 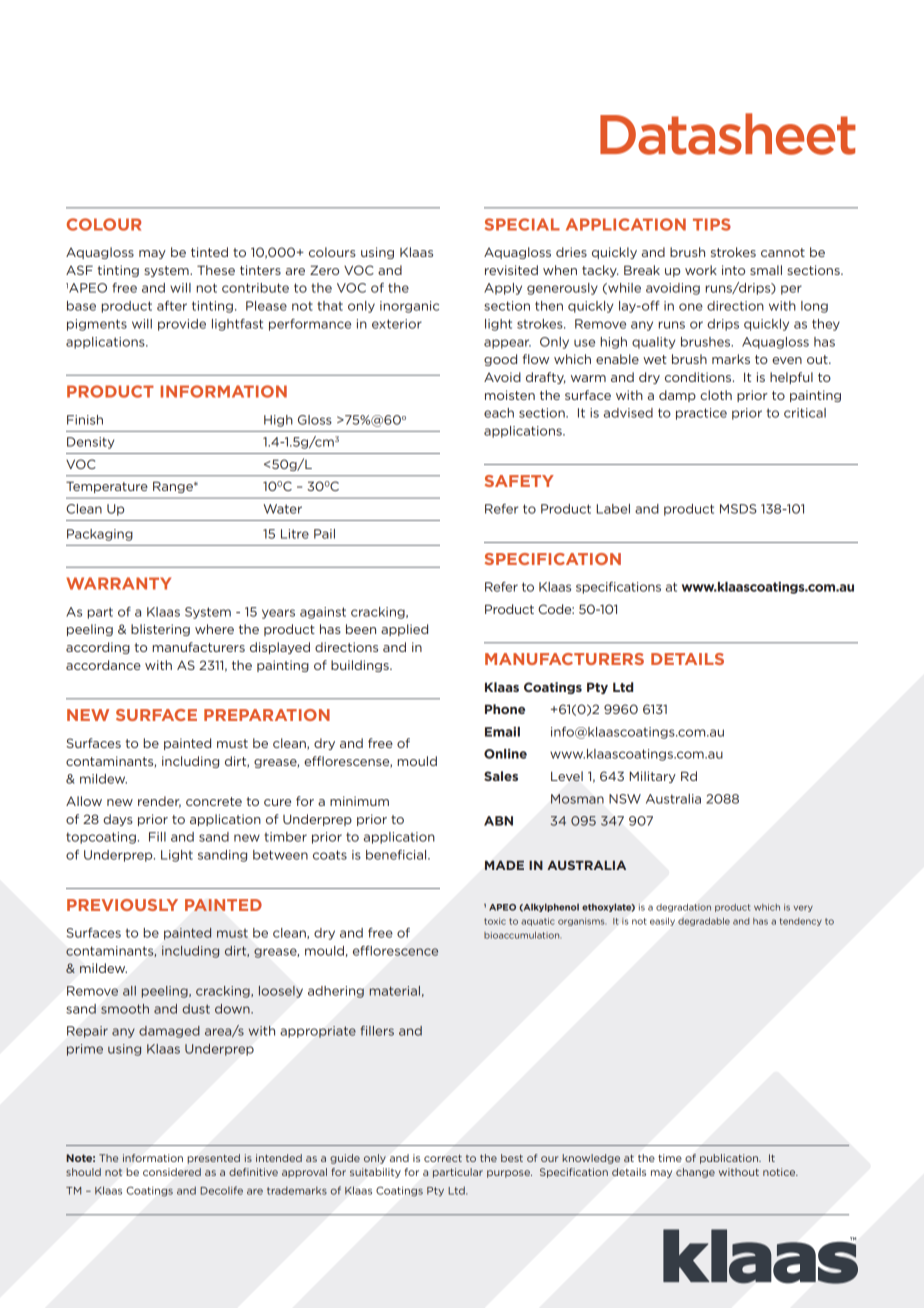 What do you see at coordinates (738, 509) in the document?
I see `MSDS` at bounding box center [738, 509].
